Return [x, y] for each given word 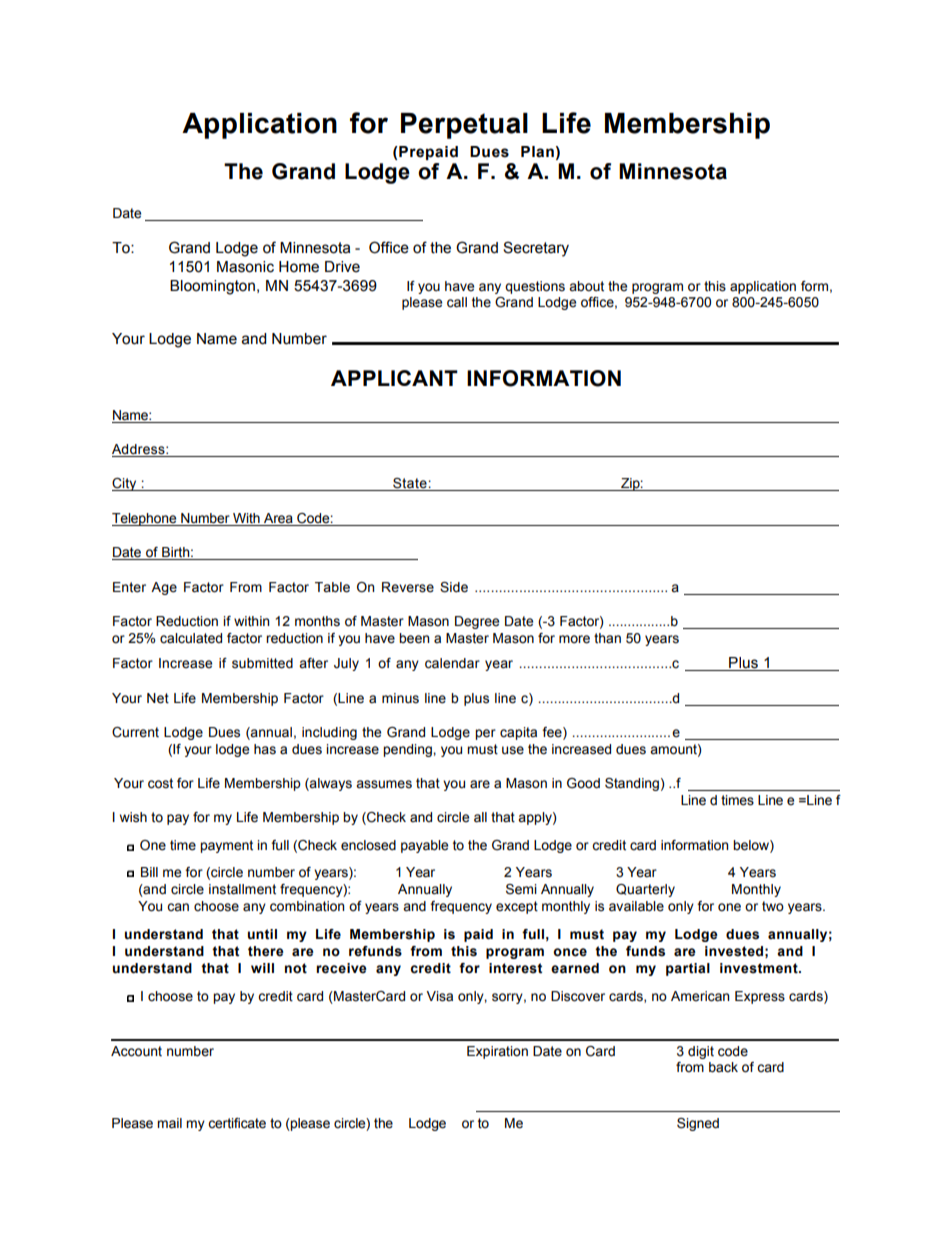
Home [299, 267]
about [586, 286]
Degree [477, 622]
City [125, 484]
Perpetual [464, 126]
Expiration [497, 1052]
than [607, 638]
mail [169, 1123]
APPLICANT [394, 378]
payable [424, 846]
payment [226, 846]
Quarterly [645, 890]
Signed [698, 1124]
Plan [537, 152]
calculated [191, 638]
